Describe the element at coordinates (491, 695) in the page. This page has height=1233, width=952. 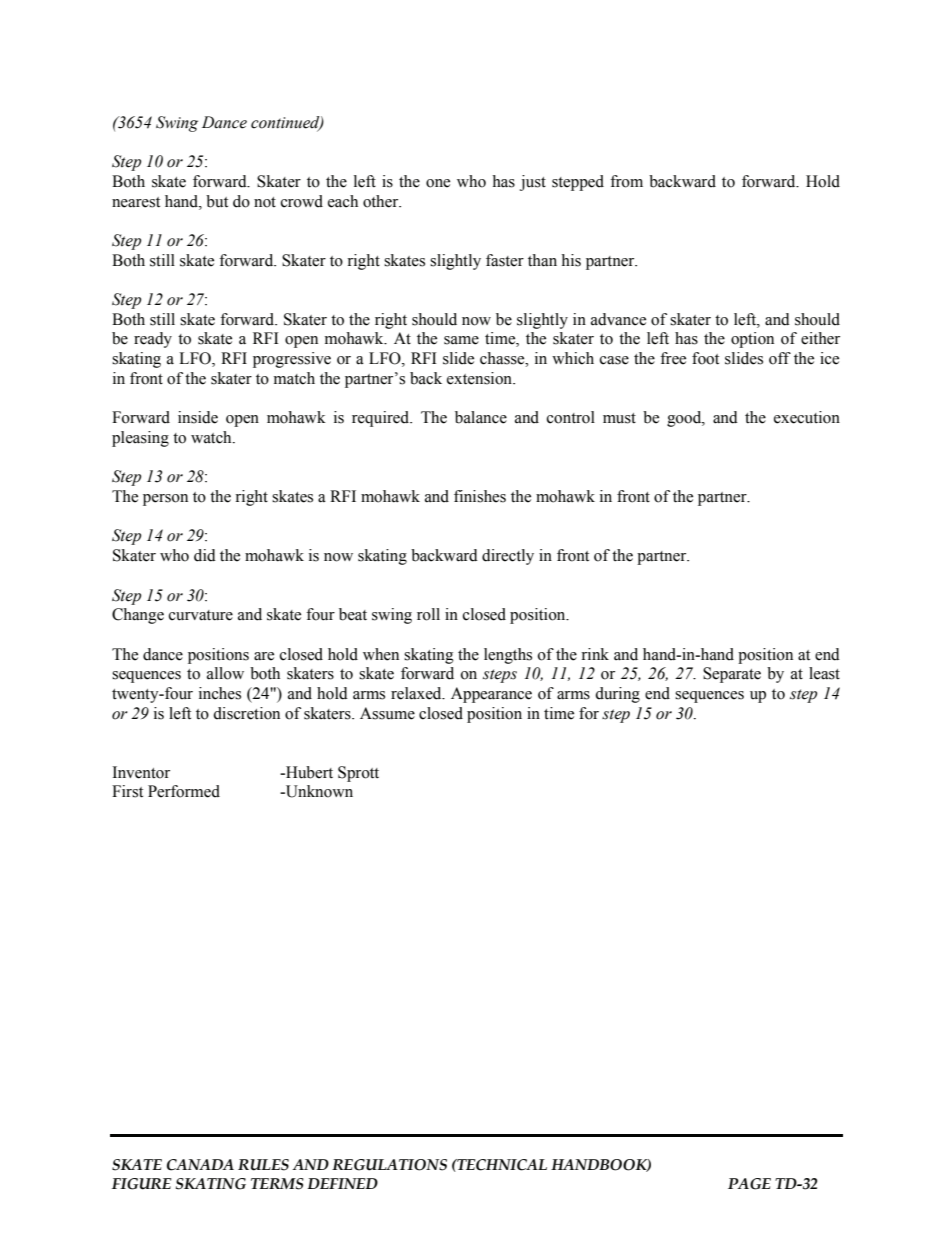
I see `Appearance` at that location.
